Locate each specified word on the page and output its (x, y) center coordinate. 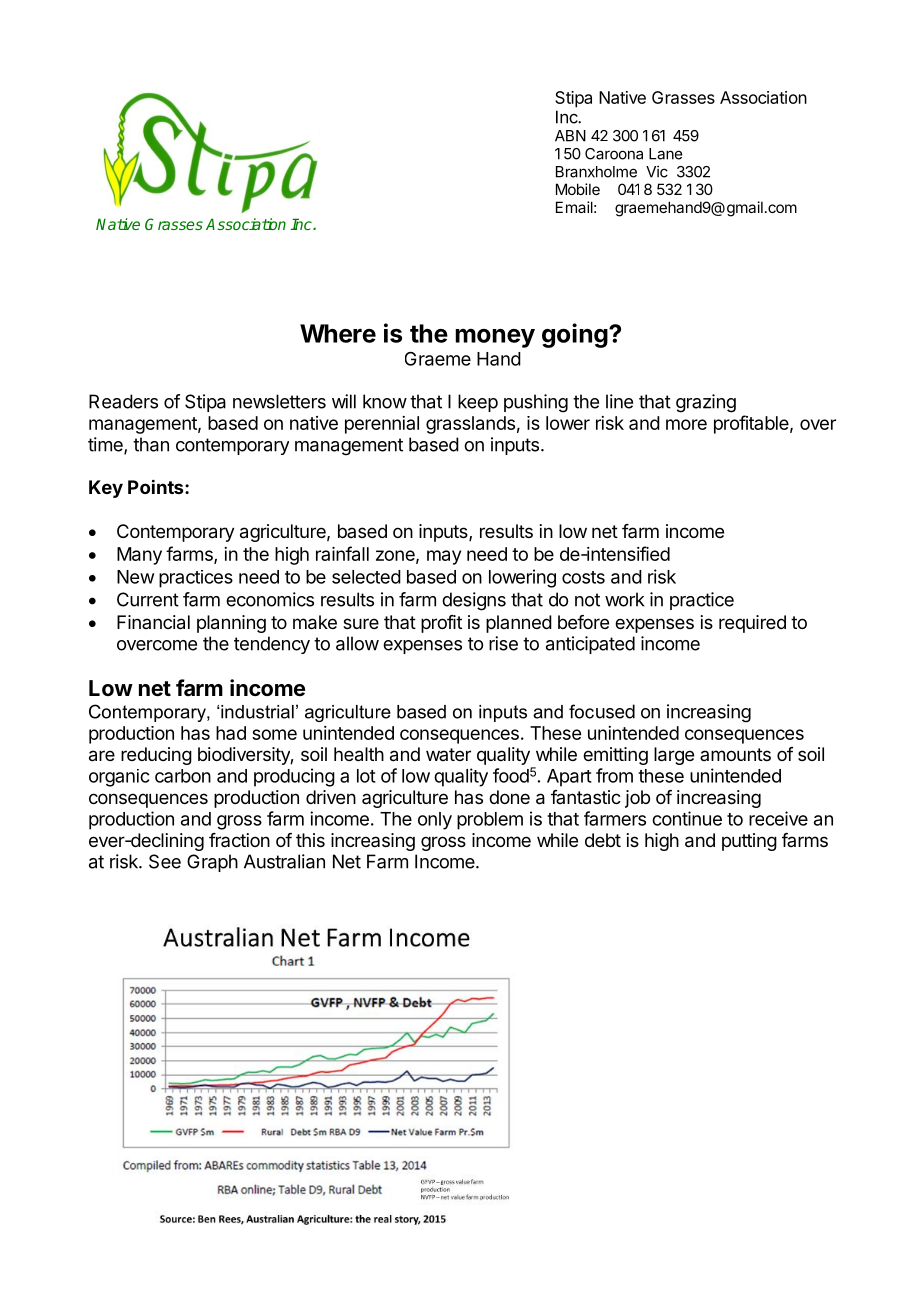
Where (338, 333)
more (686, 424)
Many (139, 556)
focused (602, 711)
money (495, 338)
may (444, 557)
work (624, 599)
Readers (123, 401)
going (576, 335)
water (448, 754)
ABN (570, 136)
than (151, 444)
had (231, 733)
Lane (665, 154)
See (165, 861)
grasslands (470, 425)
